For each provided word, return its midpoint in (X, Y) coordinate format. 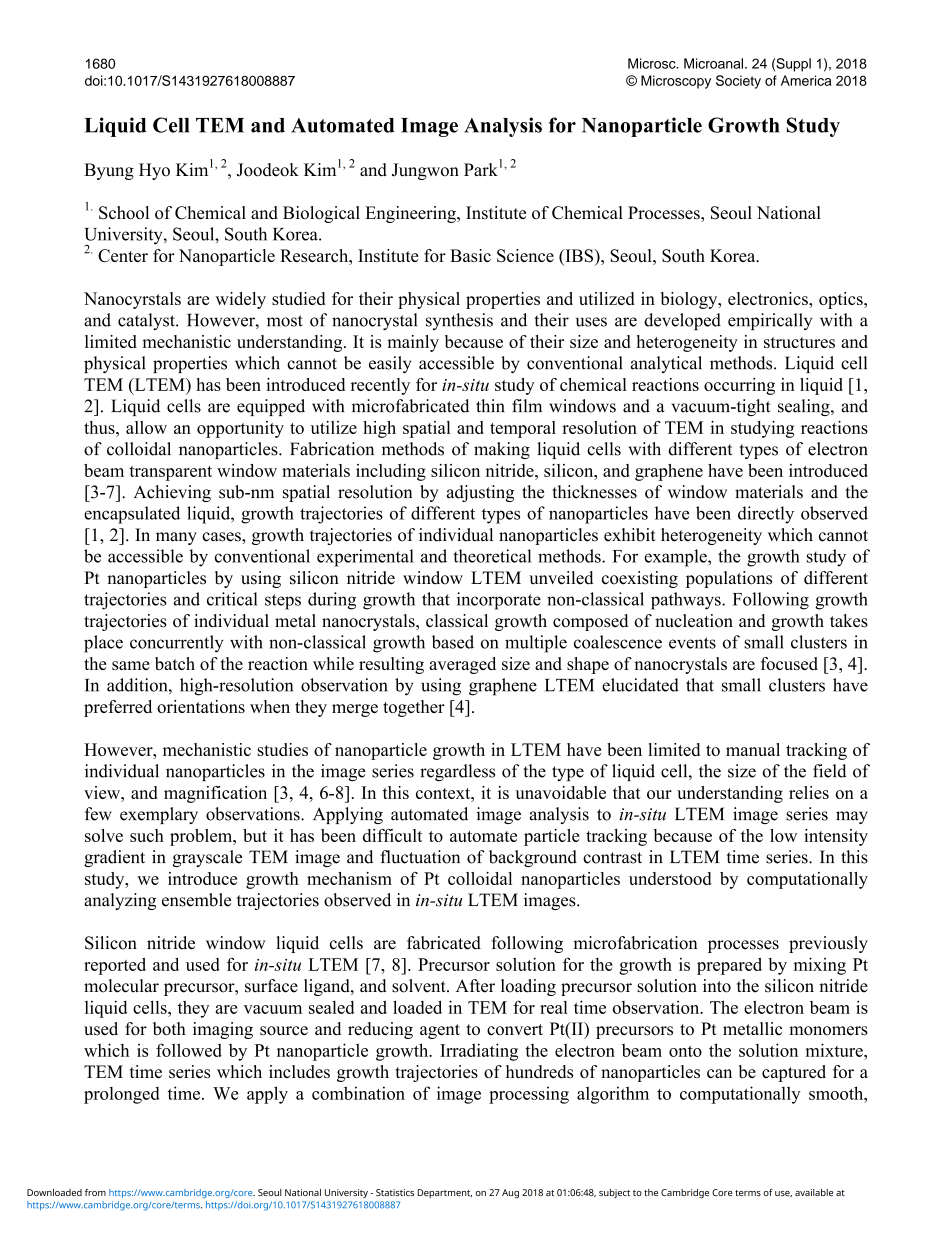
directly (766, 515)
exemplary (159, 815)
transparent (170, 473)
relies (809, 792)
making (502, 450)
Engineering (411, 214)
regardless (457, 772)
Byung (109, 171)
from (95, 1192)
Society (738, 82)
